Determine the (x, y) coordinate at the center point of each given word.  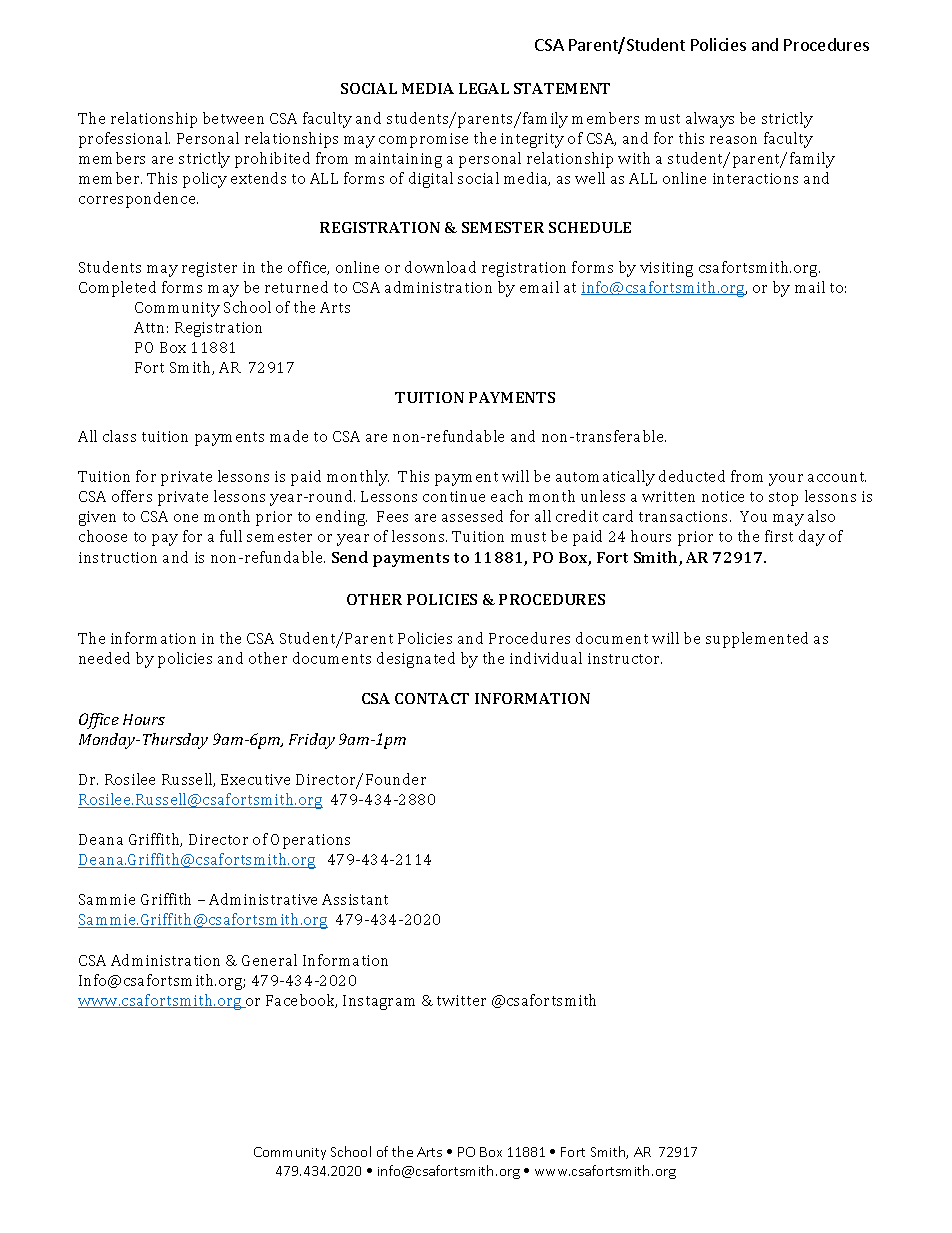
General (269, 960)
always (710, 120)
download (440, 267)
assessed (472, 516)
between (233, 118)
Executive (255, 779)
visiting (666, 269)
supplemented (757, 640)
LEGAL (484, 88)
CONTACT (432, 698)
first (779, 536)
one (186, 518)
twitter (461, 1000)
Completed (117, 289)
